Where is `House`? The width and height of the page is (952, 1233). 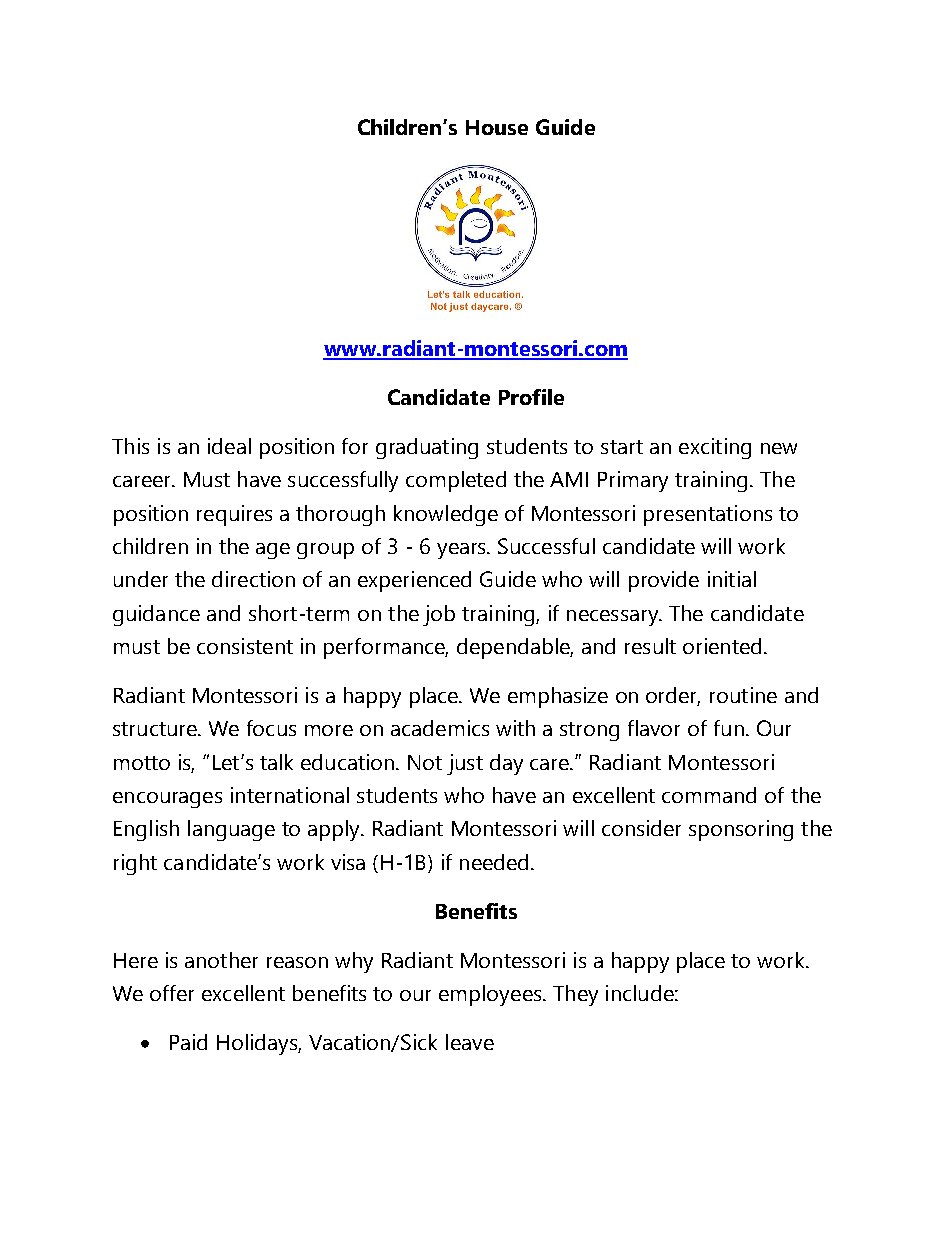 House is located at coordinates (497, 127).
